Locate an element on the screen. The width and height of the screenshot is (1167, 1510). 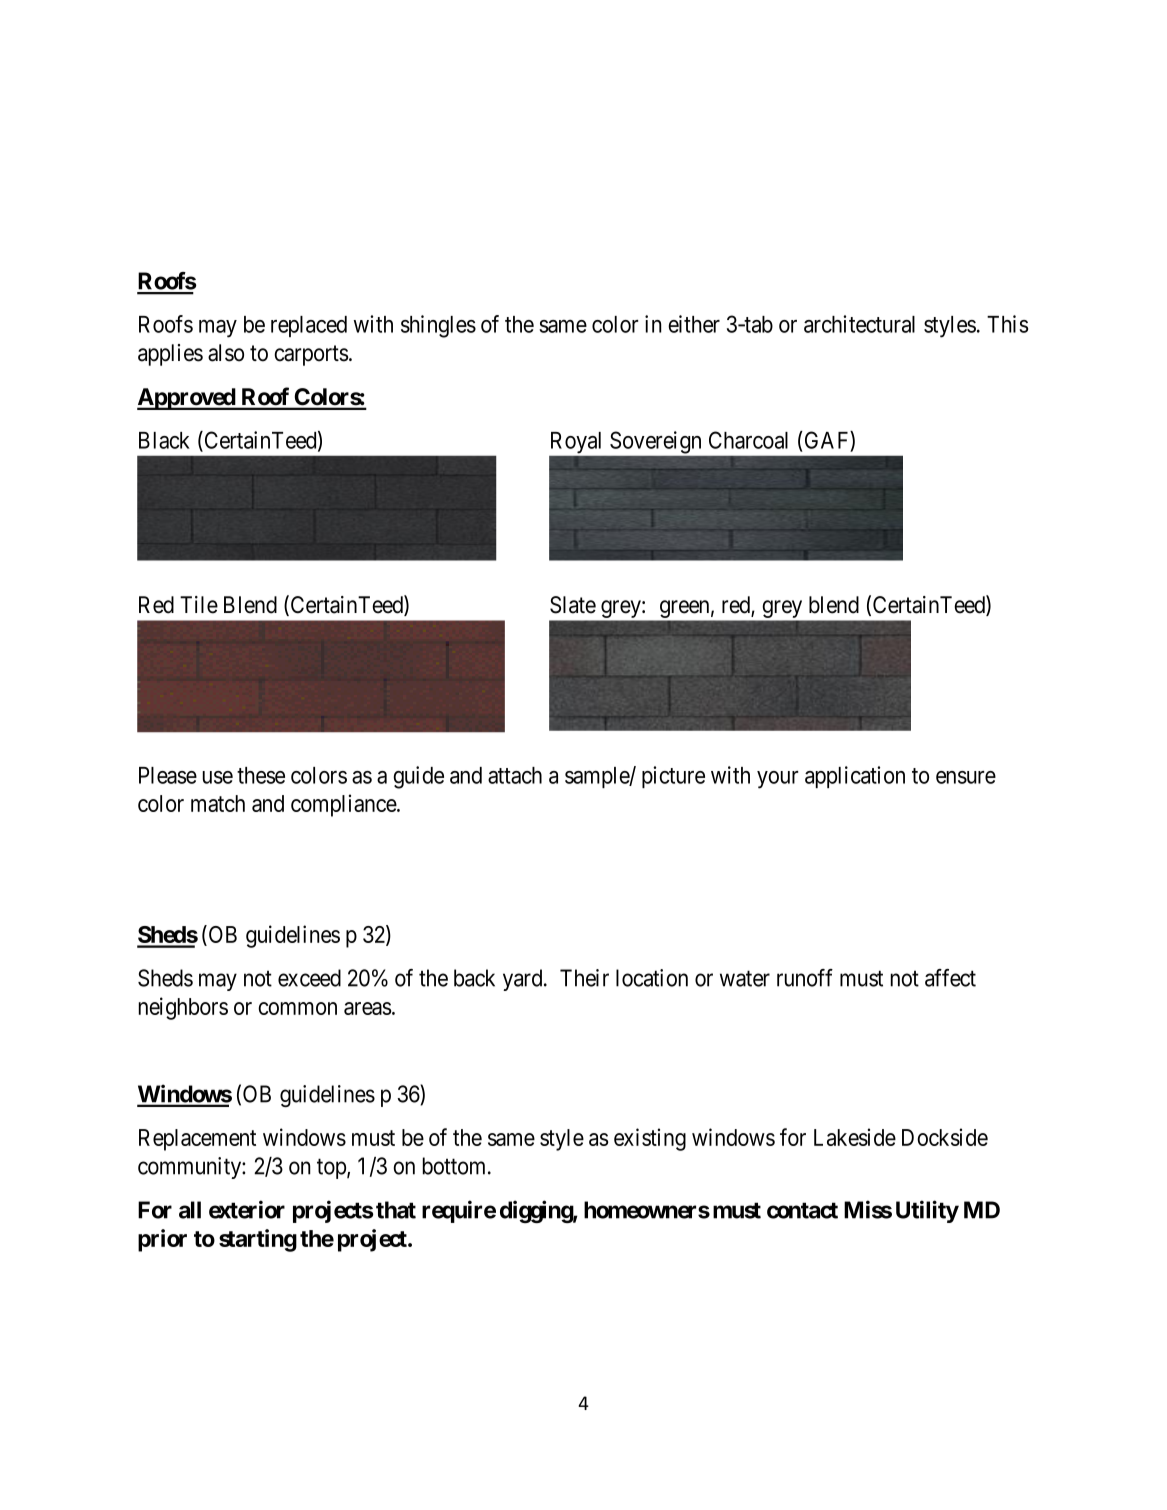
exterior is located at coordinates (247, 1209).
